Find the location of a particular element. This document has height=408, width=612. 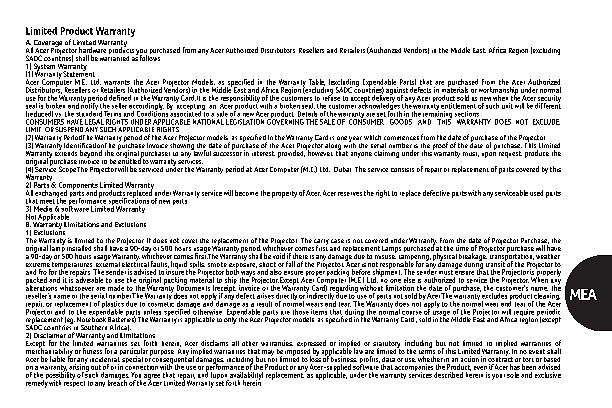

MEA is located at coordinates (583, 294).
